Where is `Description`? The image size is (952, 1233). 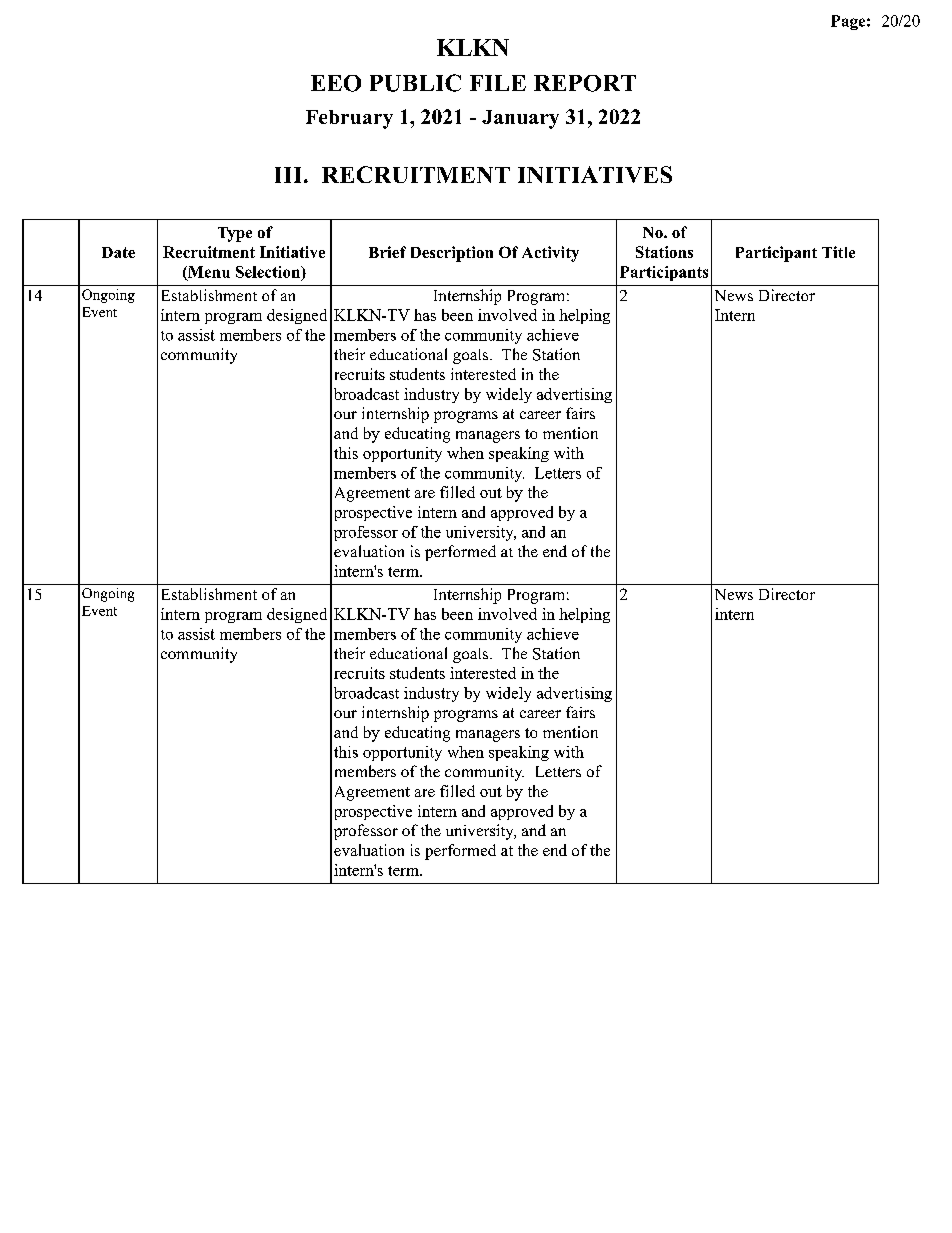 Description is located at coordinates (452, 254).
